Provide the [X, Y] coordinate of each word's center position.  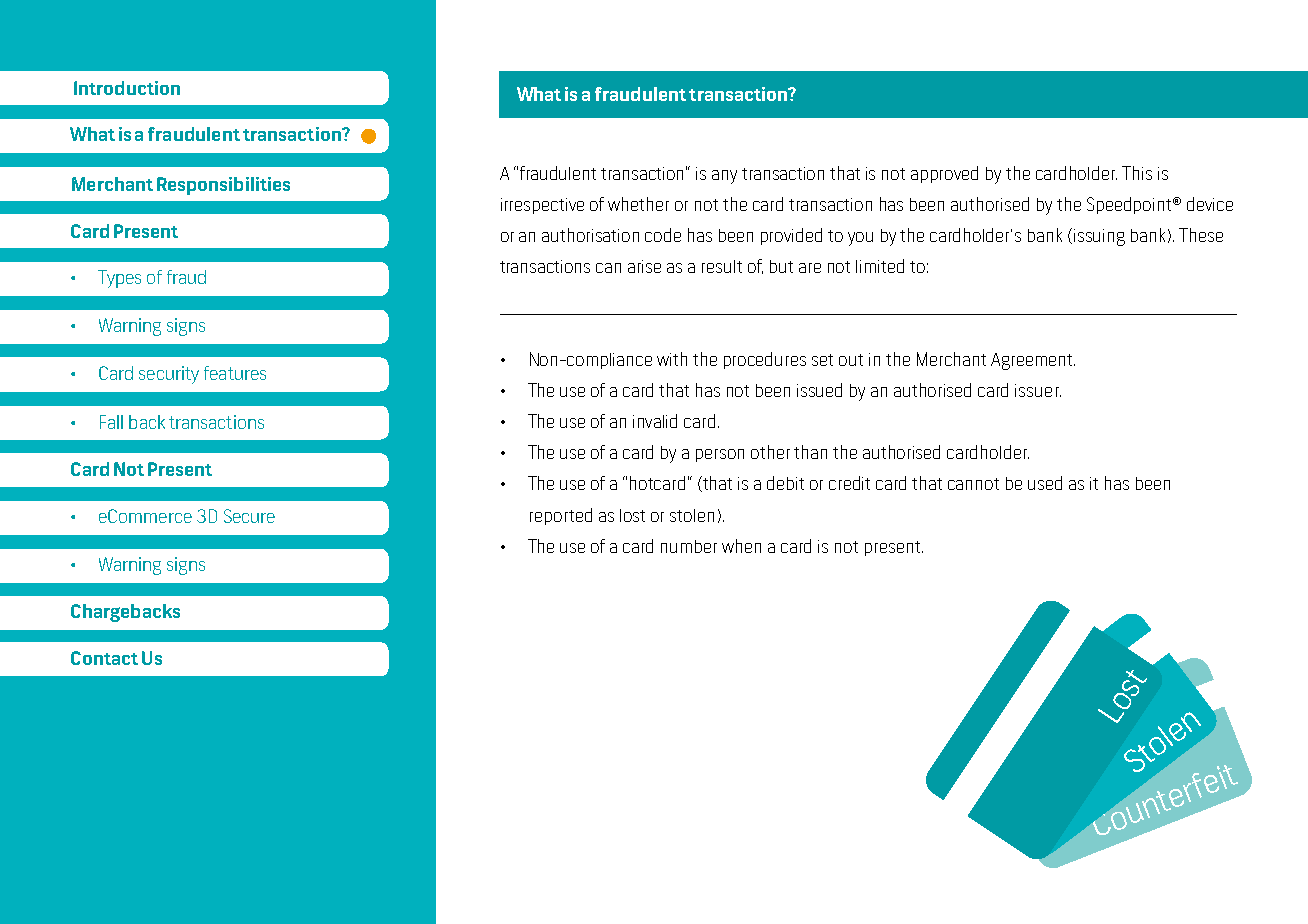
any [724, 177]
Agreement [1033, 361]
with [672, 359]
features [235, 373]
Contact [104, 658]
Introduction [127, 88]
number [689, 546]
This [1137, 173]
